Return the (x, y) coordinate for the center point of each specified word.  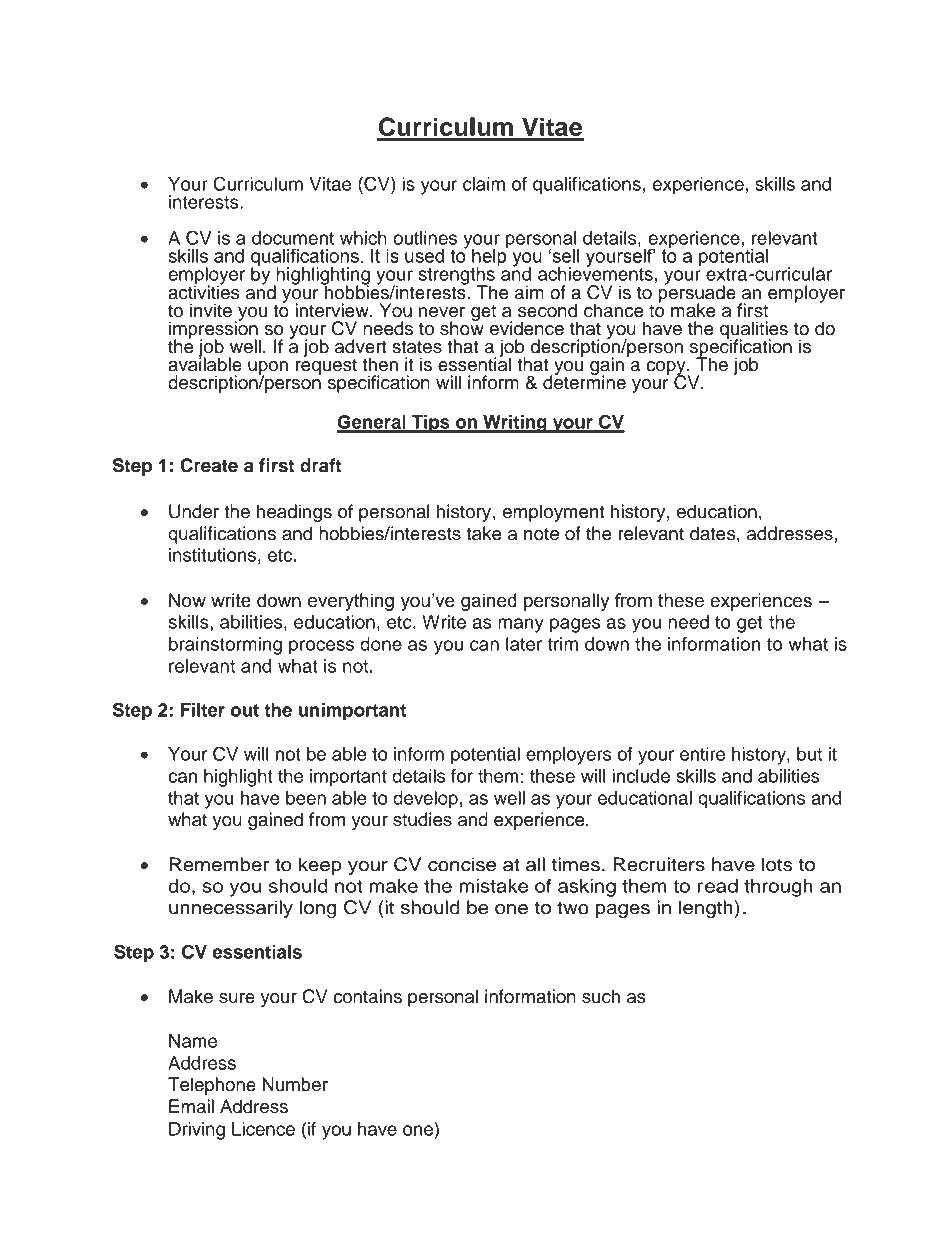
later (524, 644)
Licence (263, 1129)
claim (484, 184)
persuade (697, 294)
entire (702, 754)
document (293, 238)
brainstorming (225, 646)
